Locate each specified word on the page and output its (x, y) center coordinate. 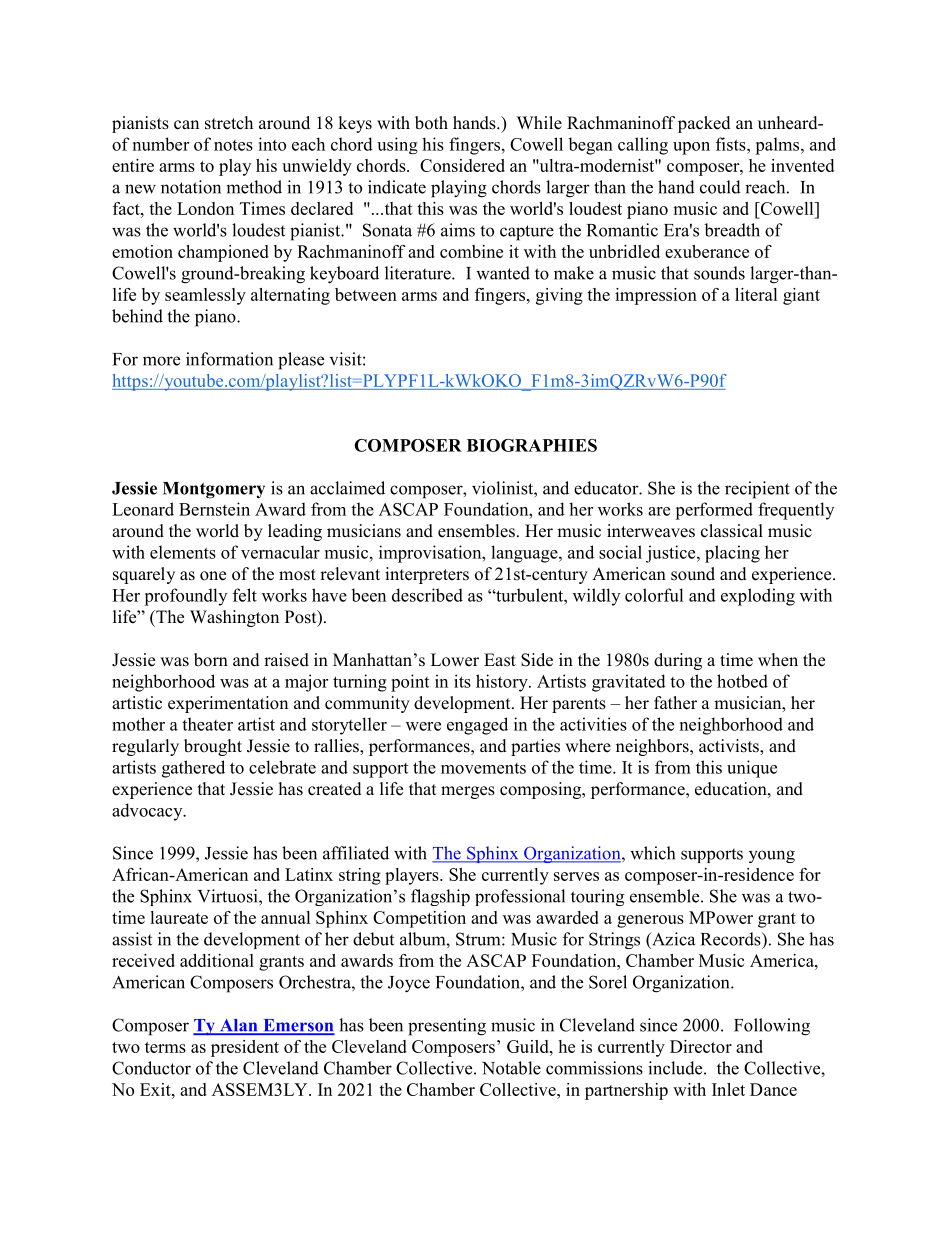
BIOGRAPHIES (532, 445)
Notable (511, 1068)
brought (213, 747)
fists (732, 144)
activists (730, 747)
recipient (757, 490)
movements (483, 768)
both (431, 123)
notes (233, 145)
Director (701, 1046)
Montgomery (214, 490)
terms (165, 1047)
